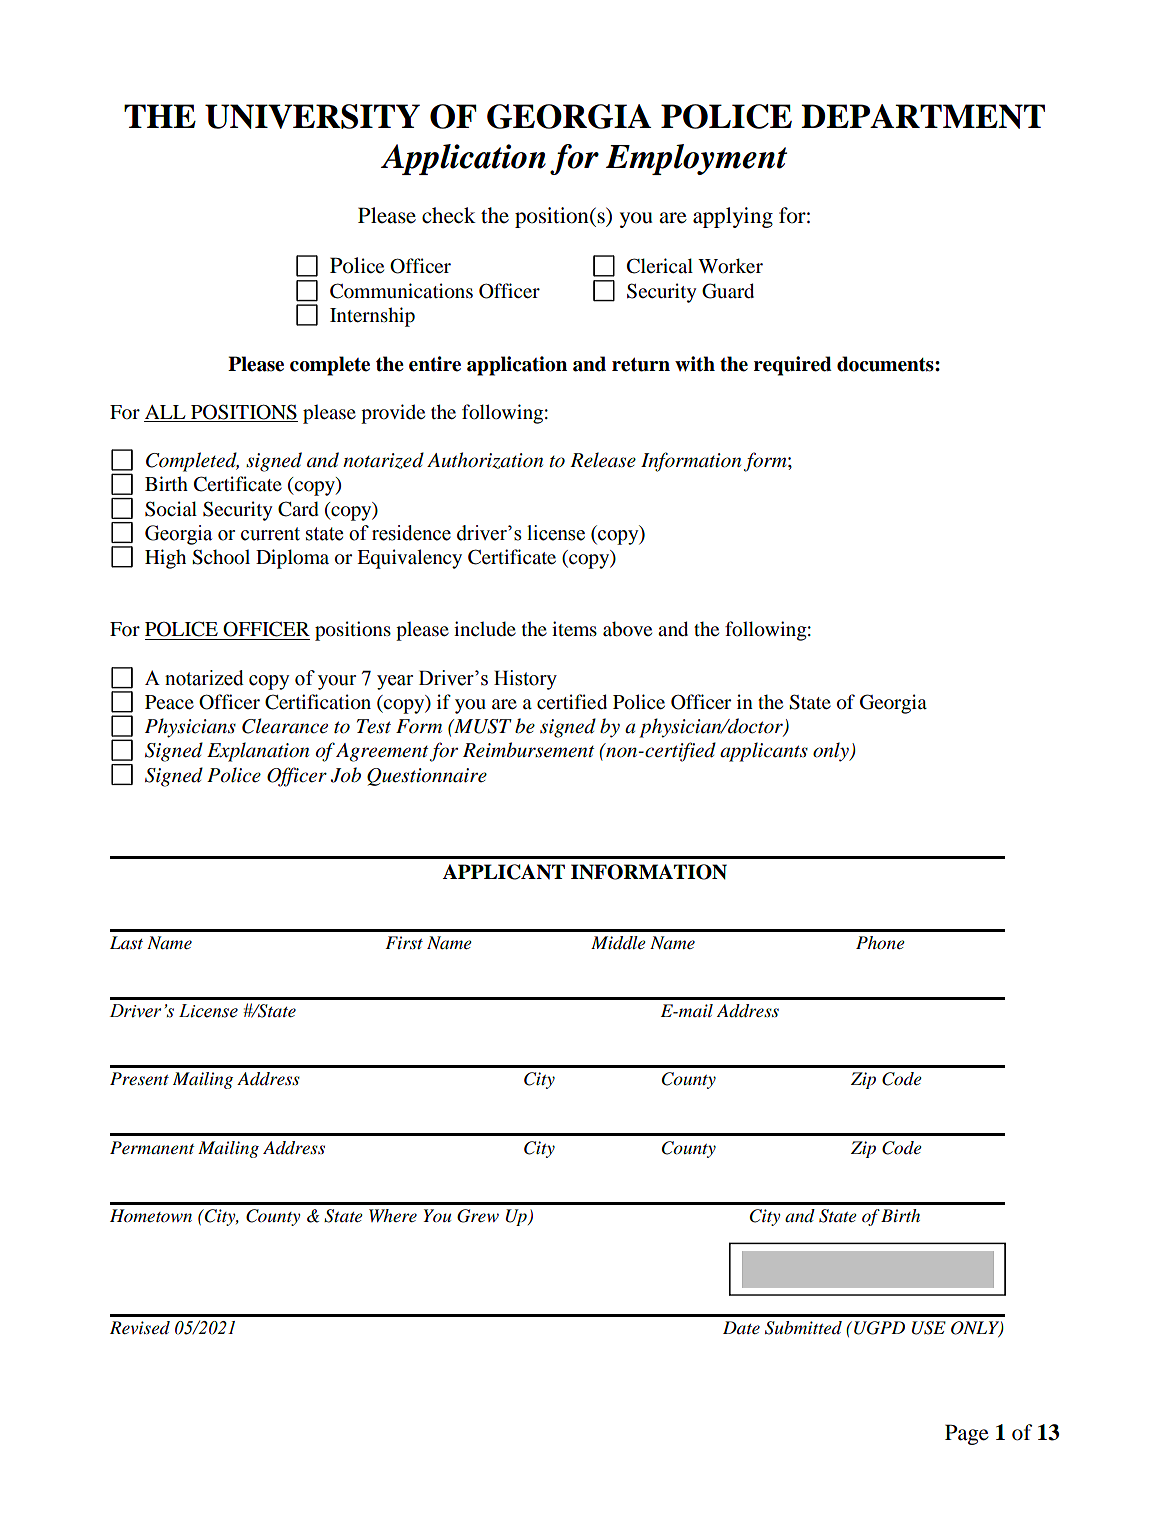 The height and width of the screenshot is (1514, 1170). Describe the element at coordinates (258, 752) in the screenshot. I see `Explanation` at that location.
